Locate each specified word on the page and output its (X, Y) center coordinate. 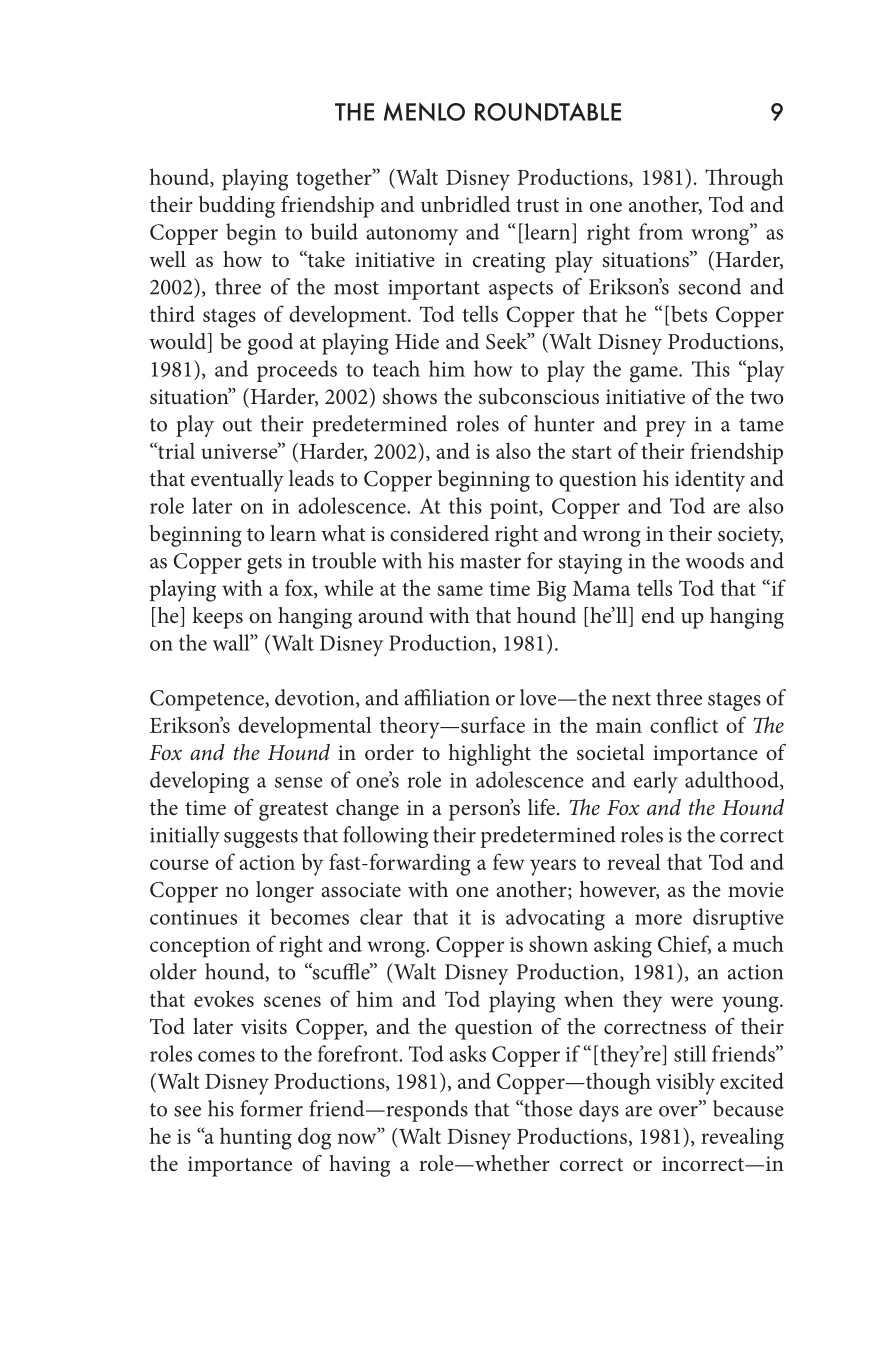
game (655, 374)
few (509, 861)
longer (285, 892)
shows (410, 396)
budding (237, 207)
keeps (217, 618)
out (237, 425)
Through (744, 179)
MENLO (424, 111)
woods (714, 560)
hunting (256, 1138)
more (658, 919)
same (460, 590)
